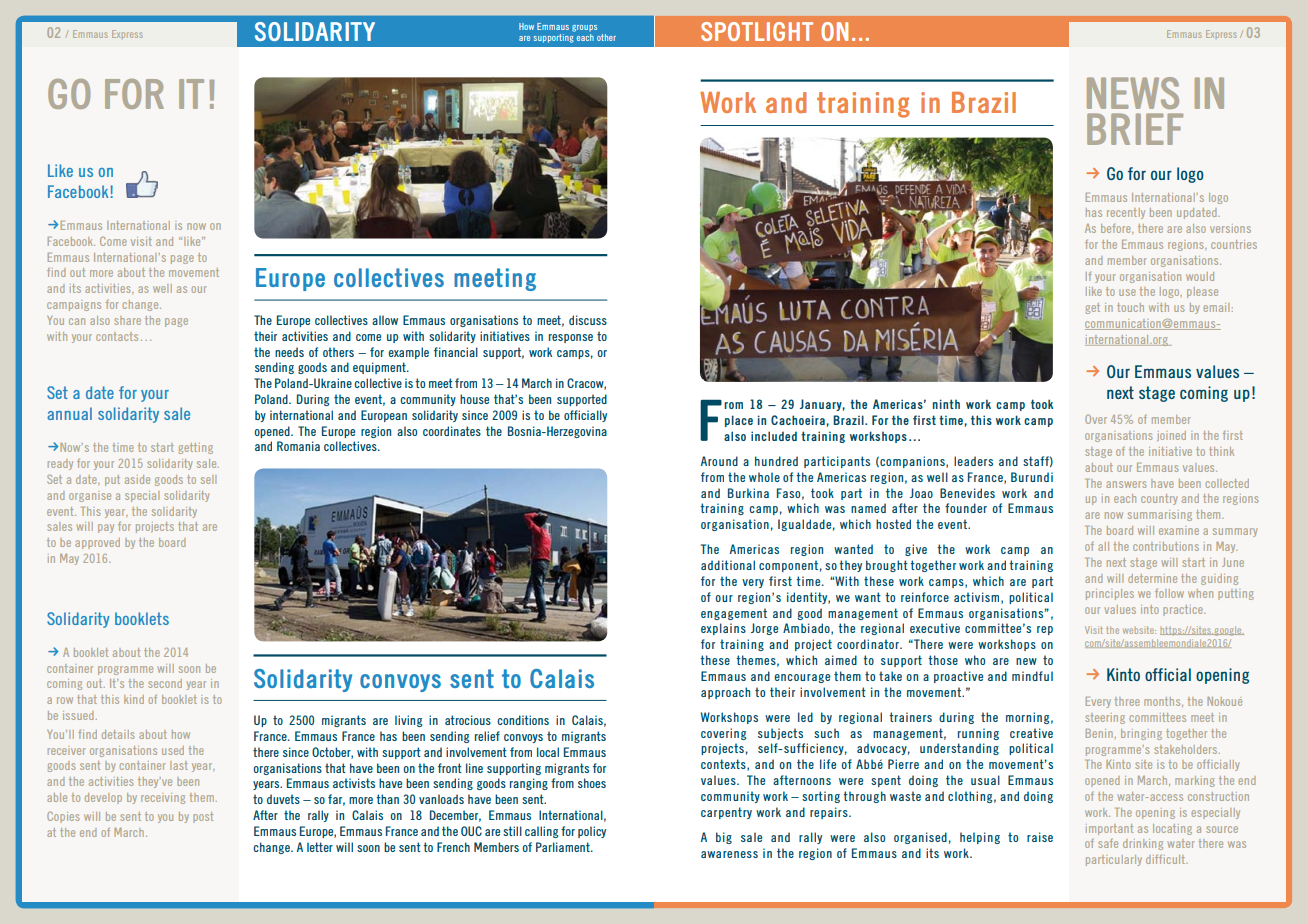 The width and height of the screenshot is (1308, 924). Describe the element at coordinates (588, 320) in the screenshot. I see `discuss` at that location.
